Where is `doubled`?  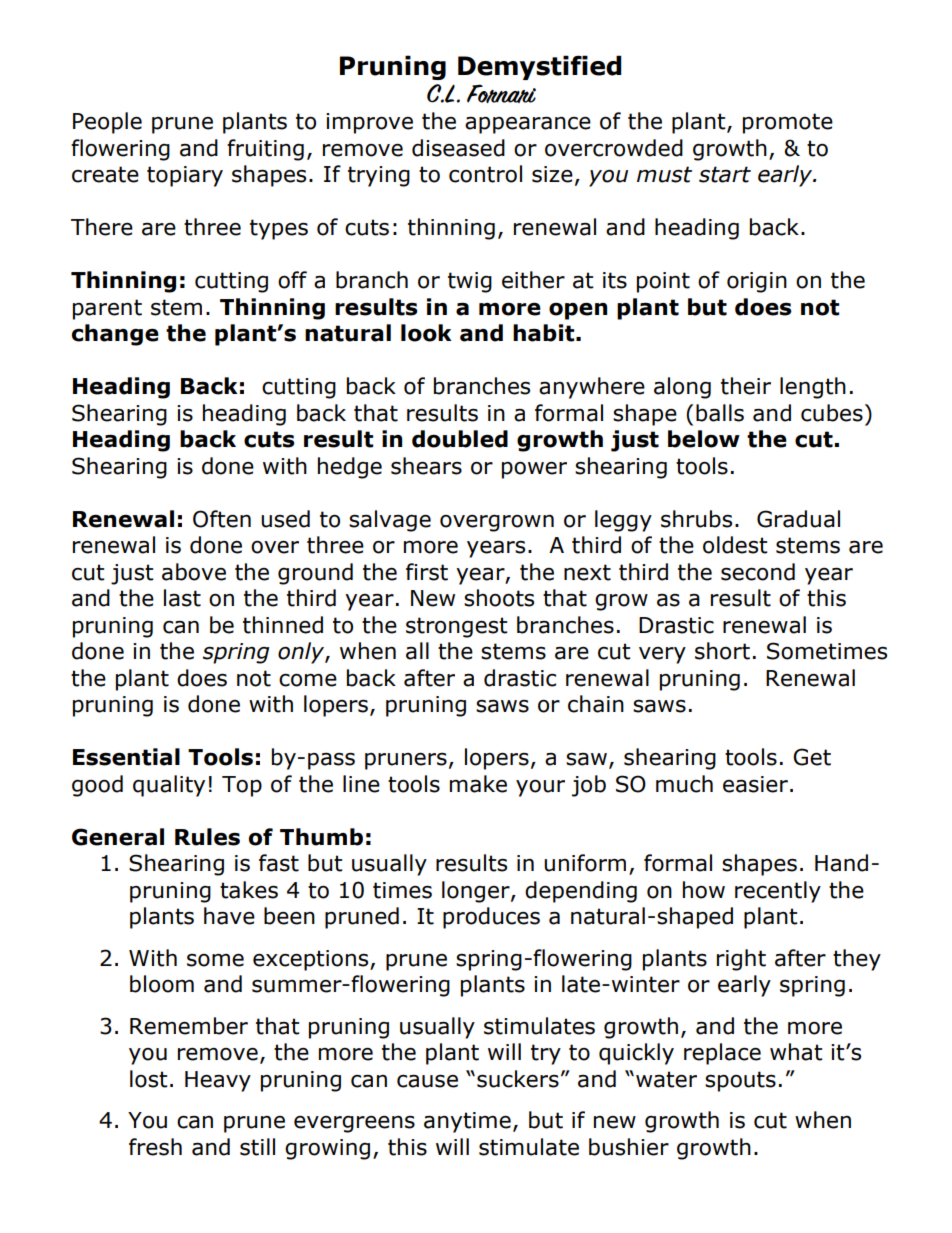
doubled is located at coordinates (460, 439).
